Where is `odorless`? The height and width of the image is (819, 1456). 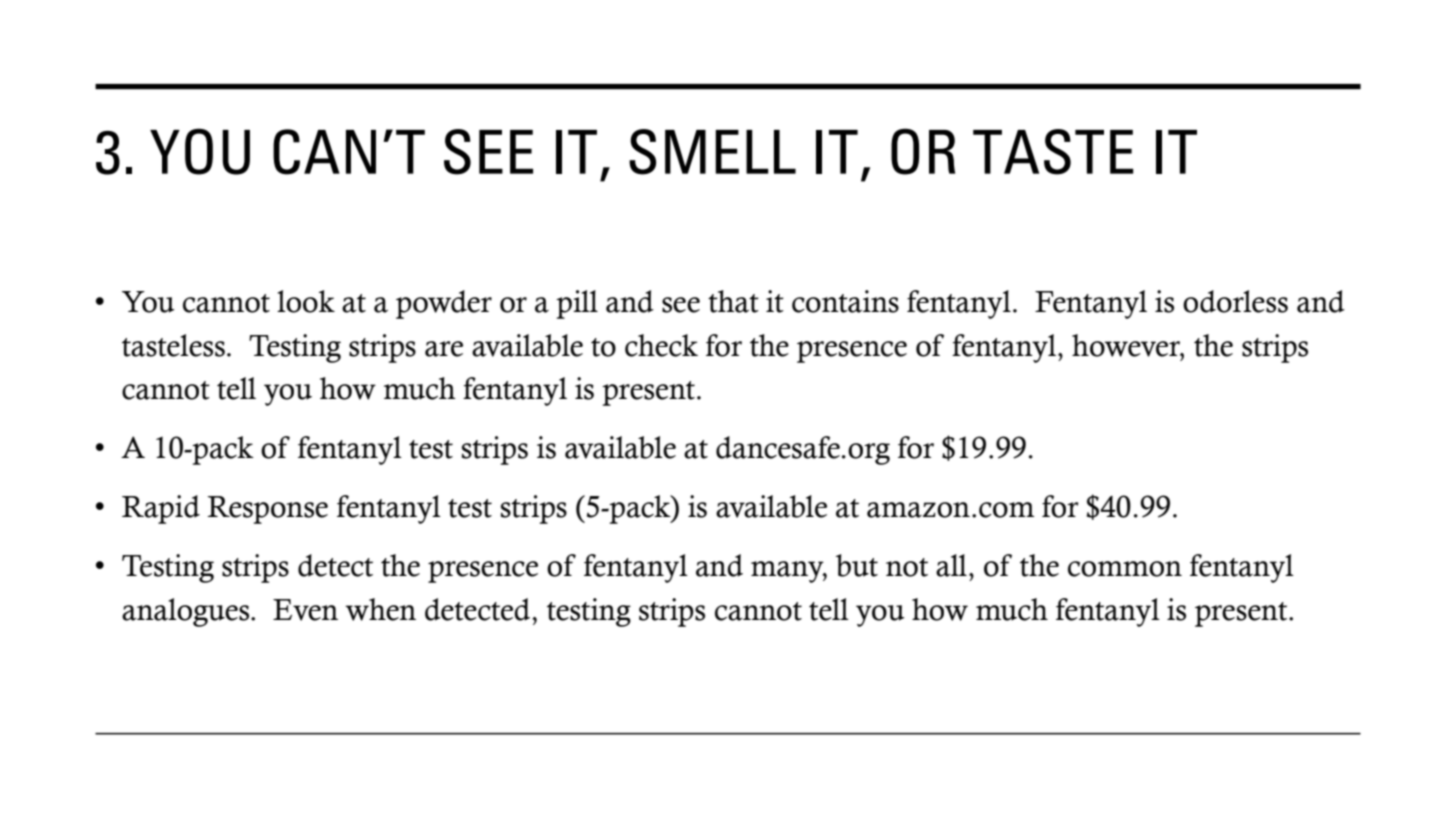 odorless is located at coordinates (1235, 301).
